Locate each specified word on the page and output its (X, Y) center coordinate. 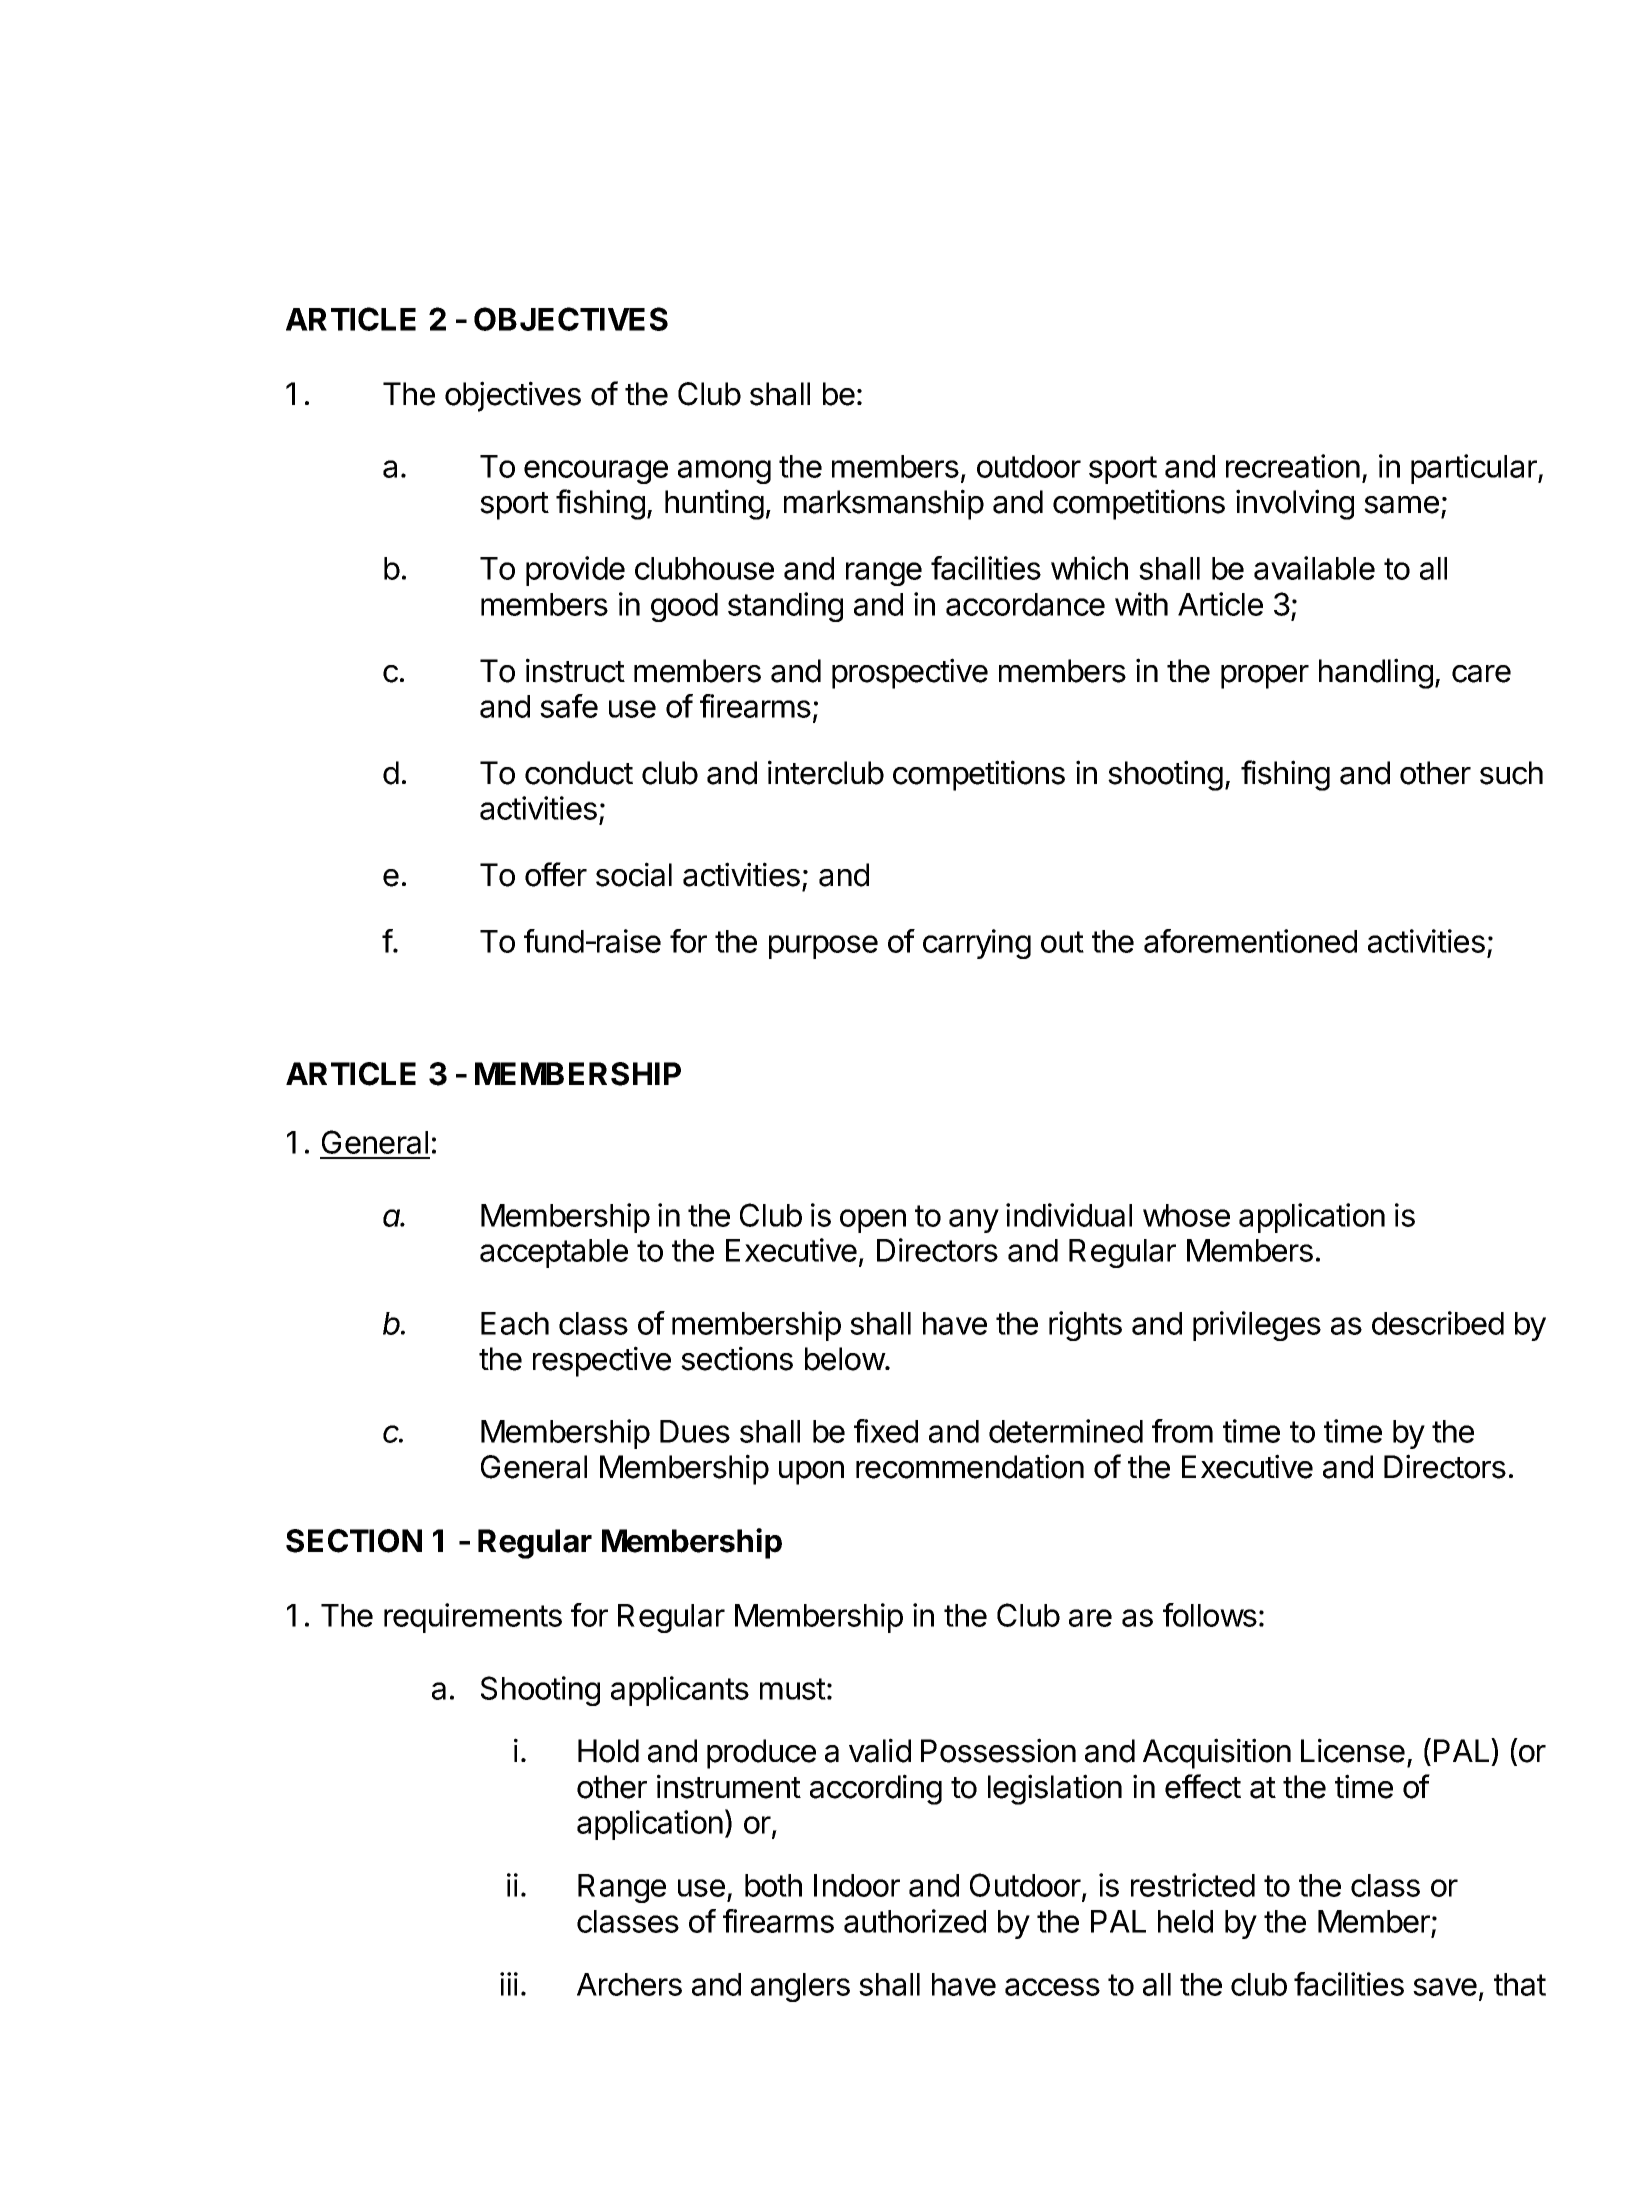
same (1401, 505)
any (974, 1221)
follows (1210, 1615)
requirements (473, 1618)
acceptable (554, 1253)
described (1438, 1323)
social (634, 874)
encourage (596, 472)
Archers (629, 1984)
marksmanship (884, 504)
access (1052, 1987)
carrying (977, 944)
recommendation (970, 1466)
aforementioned (1250, 941)
